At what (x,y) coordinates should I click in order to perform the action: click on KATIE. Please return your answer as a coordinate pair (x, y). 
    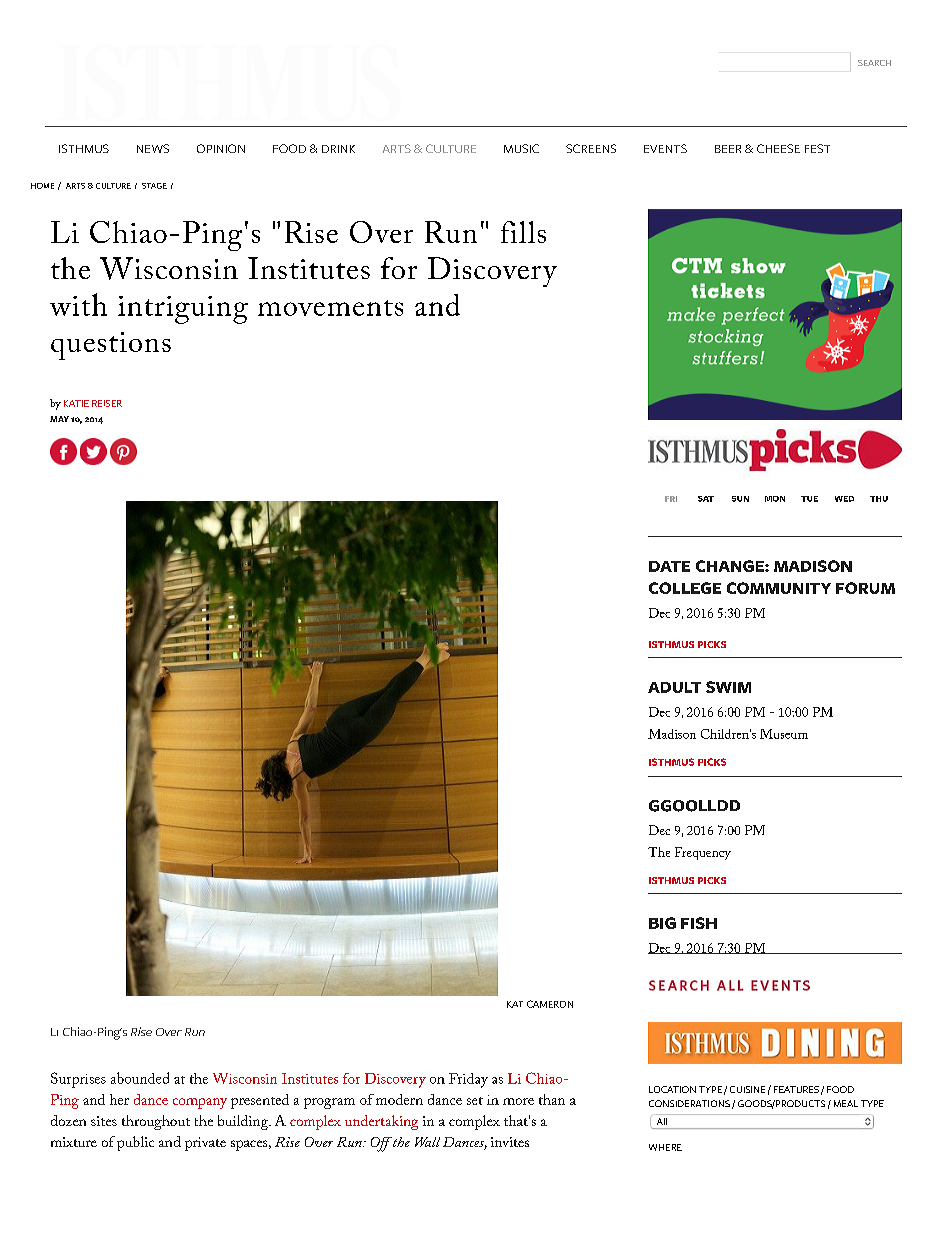
    Looking at the image, I should click on (76, 403).
